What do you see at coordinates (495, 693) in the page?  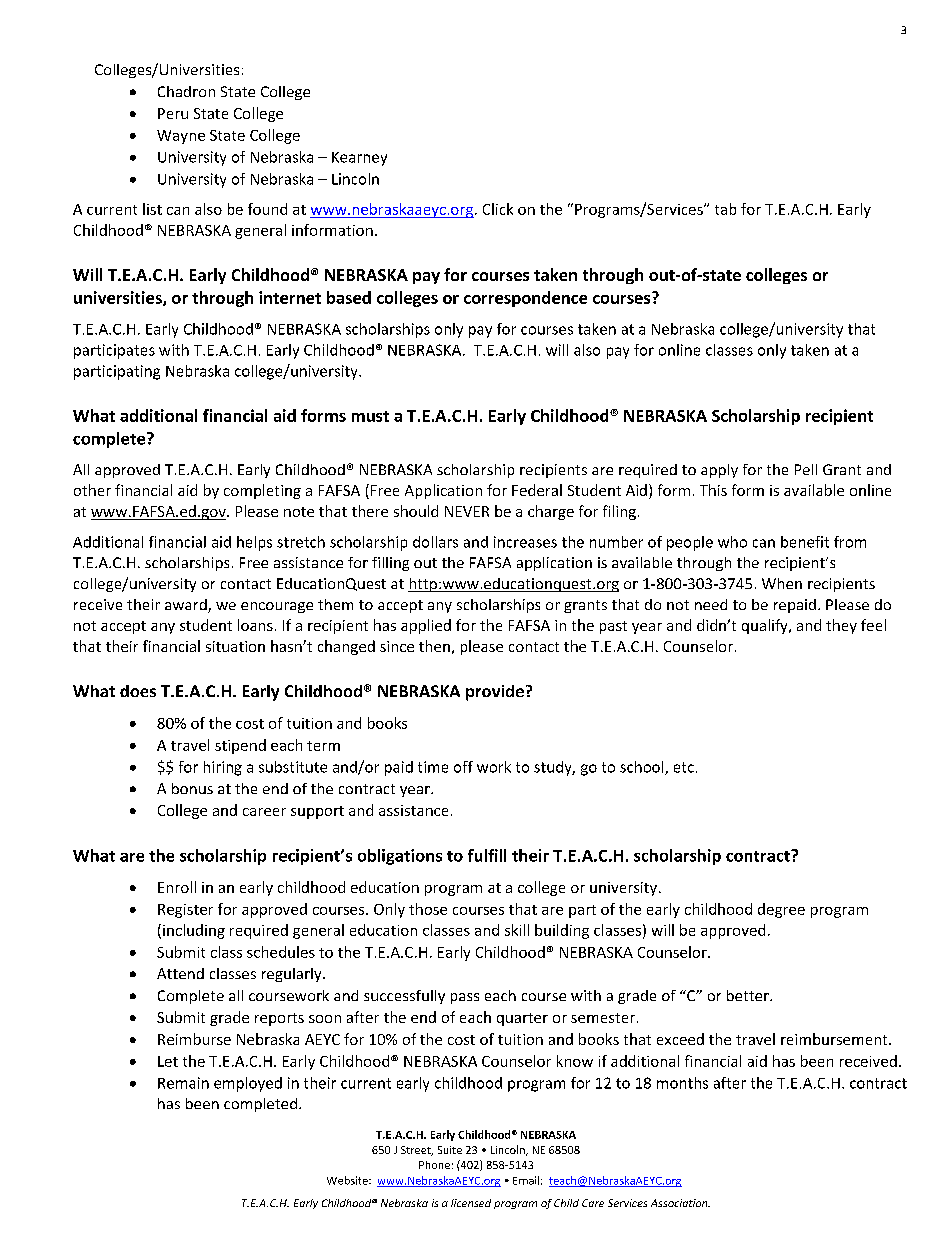 I see `provide` at bounding box center [495, 693].
